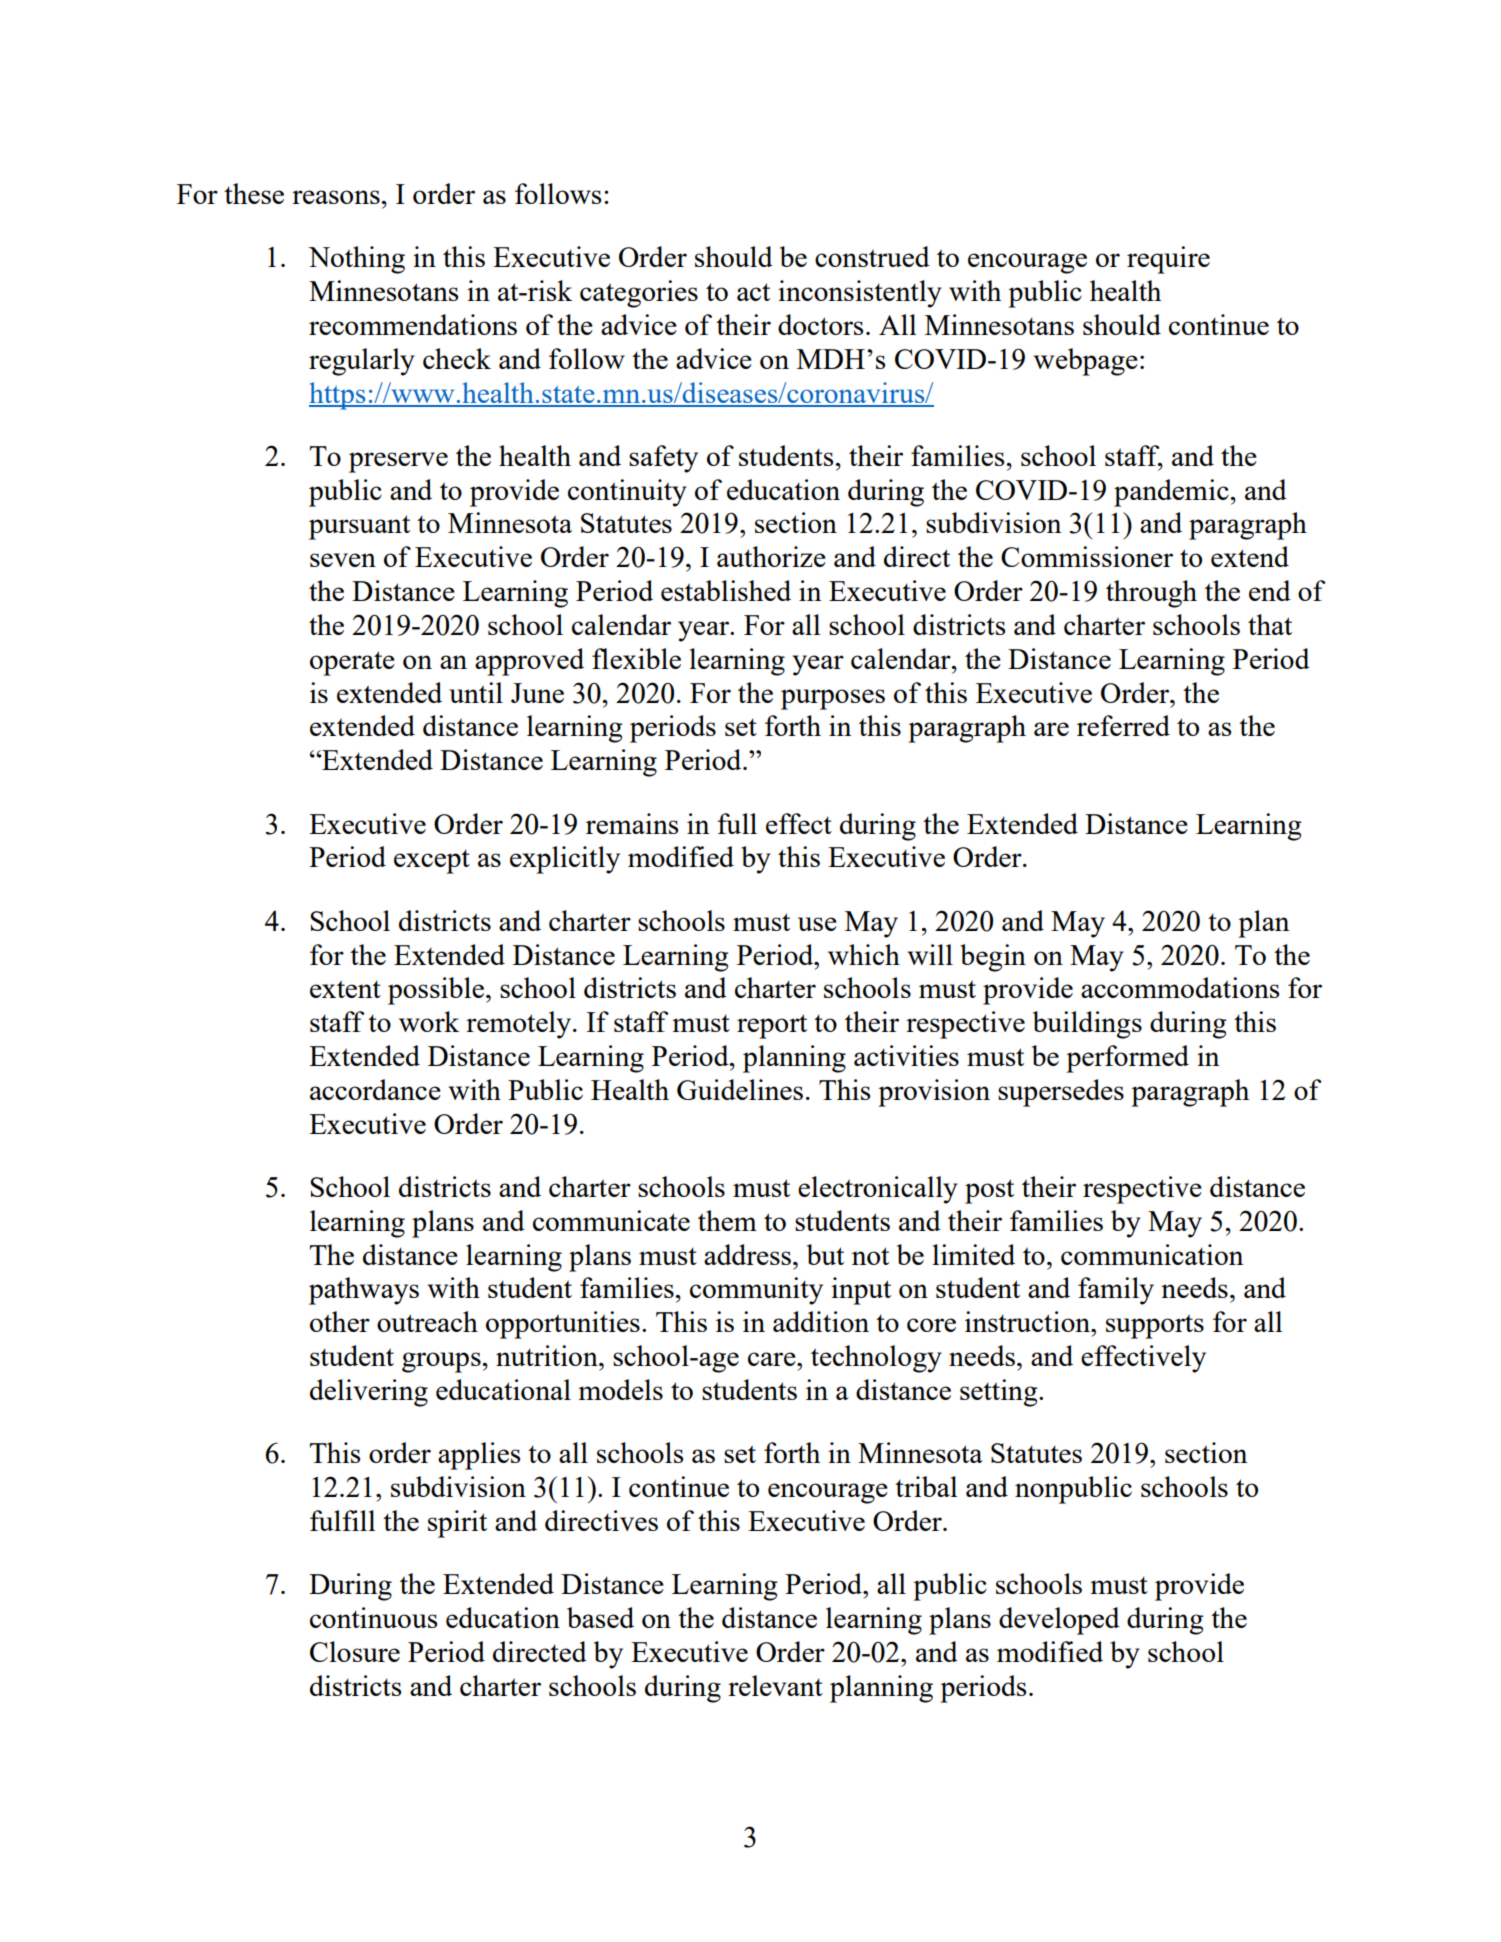  What do you see at coordinates (375, 1089) in the document?
I see `accordance` at bounding box center [375, 1089].
